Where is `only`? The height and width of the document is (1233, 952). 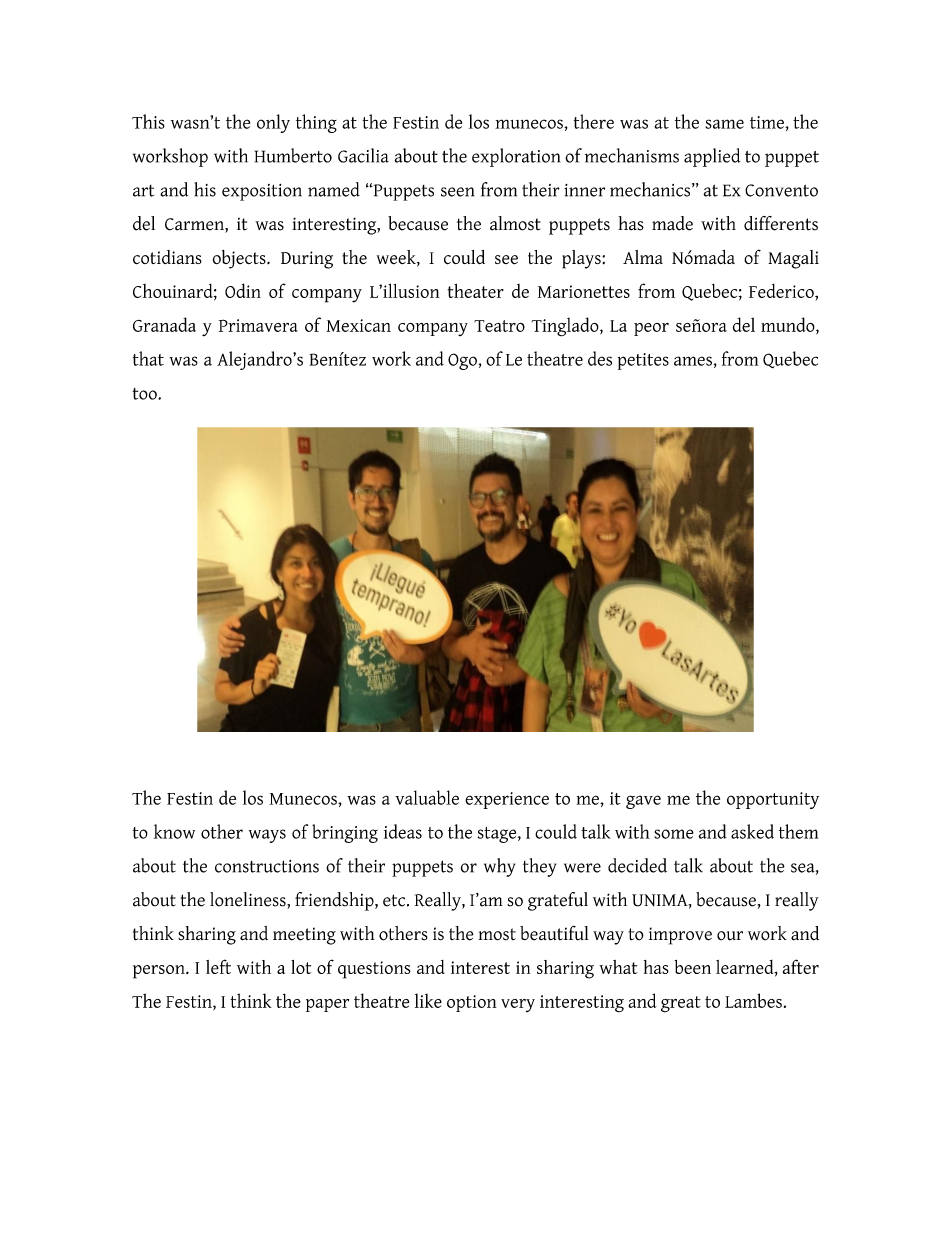
only is located at coordinates (273, 123).
